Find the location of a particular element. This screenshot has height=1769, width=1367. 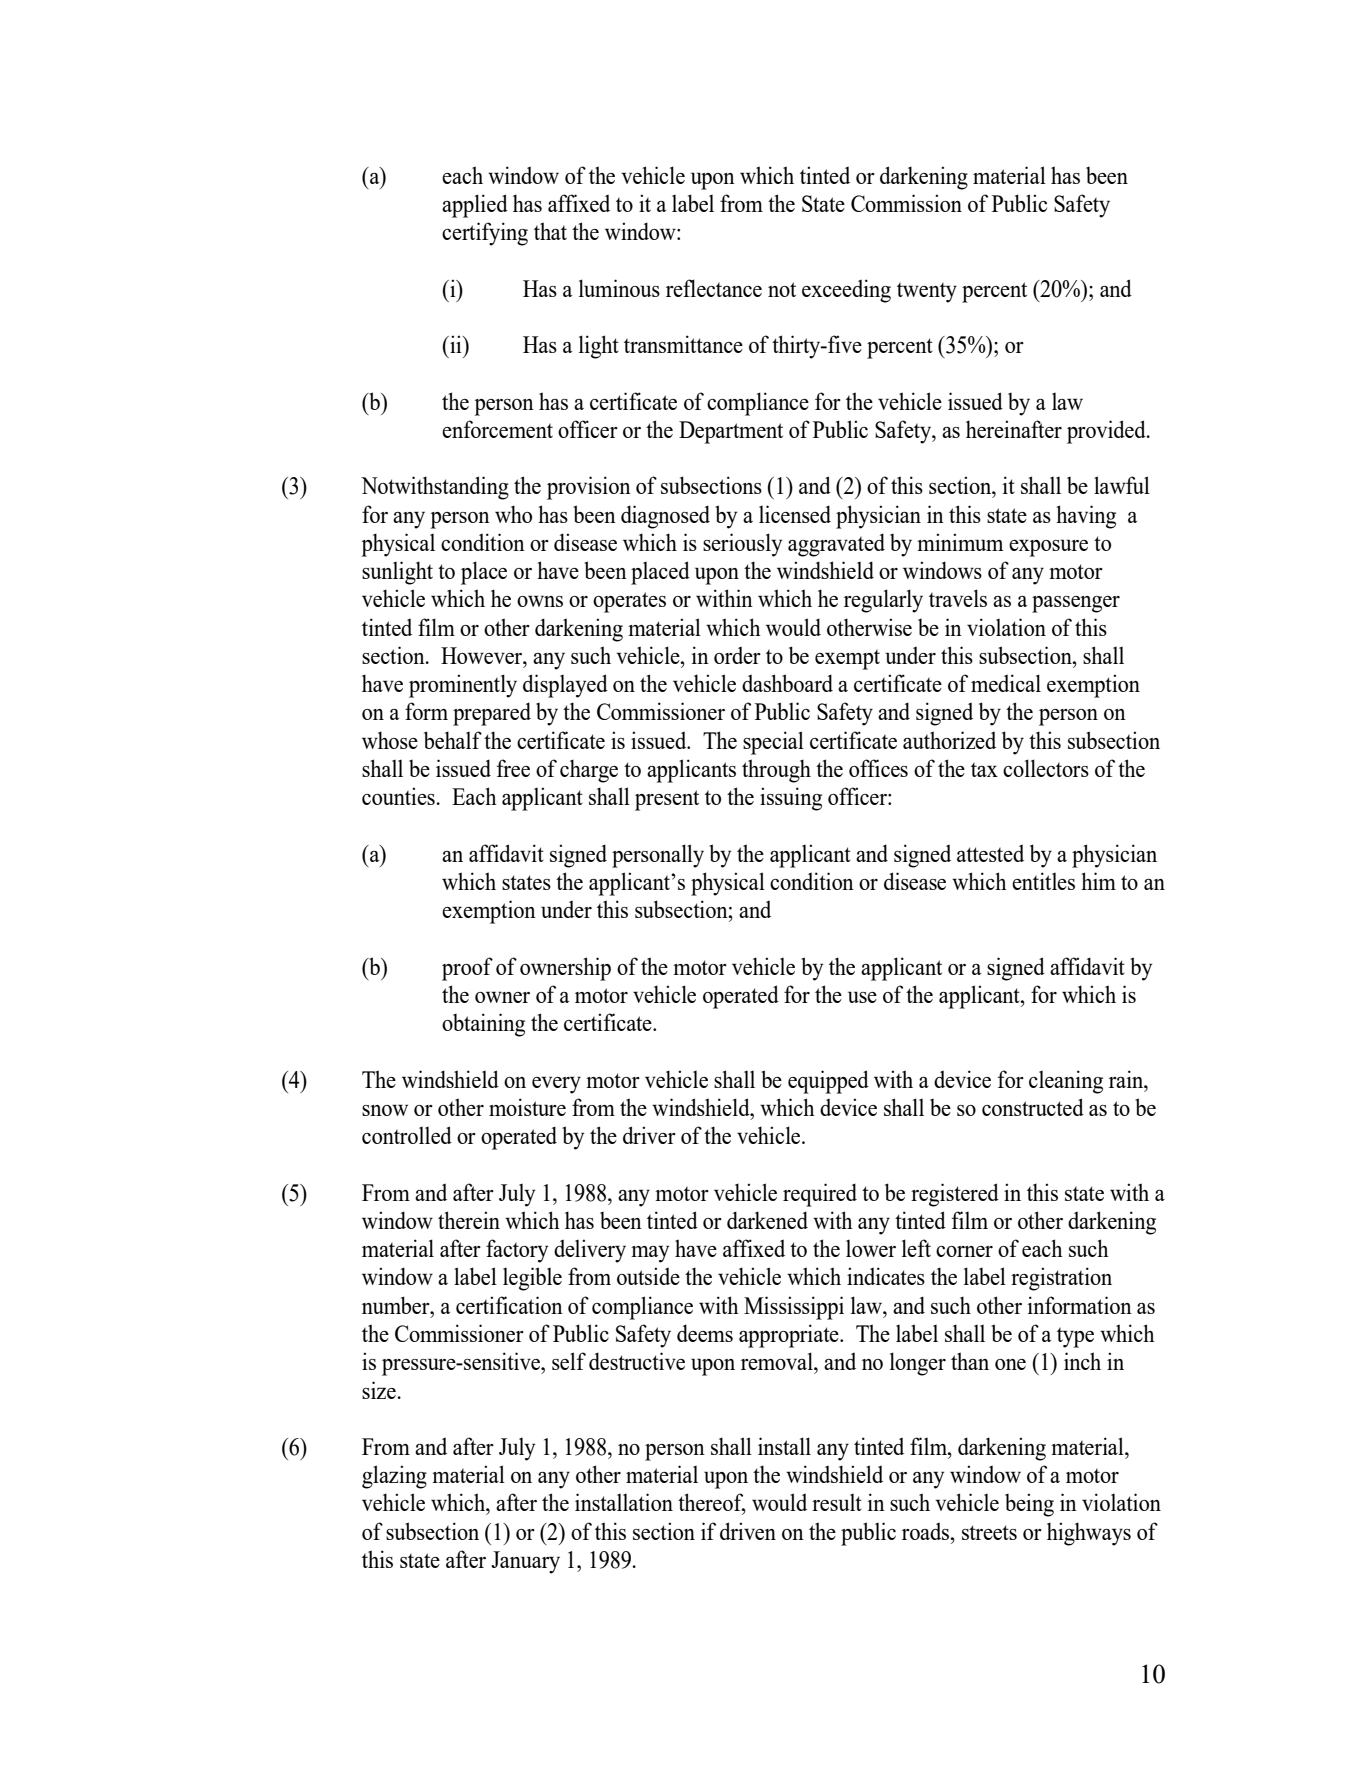

reflectance is located at coordinates (714, 288).
